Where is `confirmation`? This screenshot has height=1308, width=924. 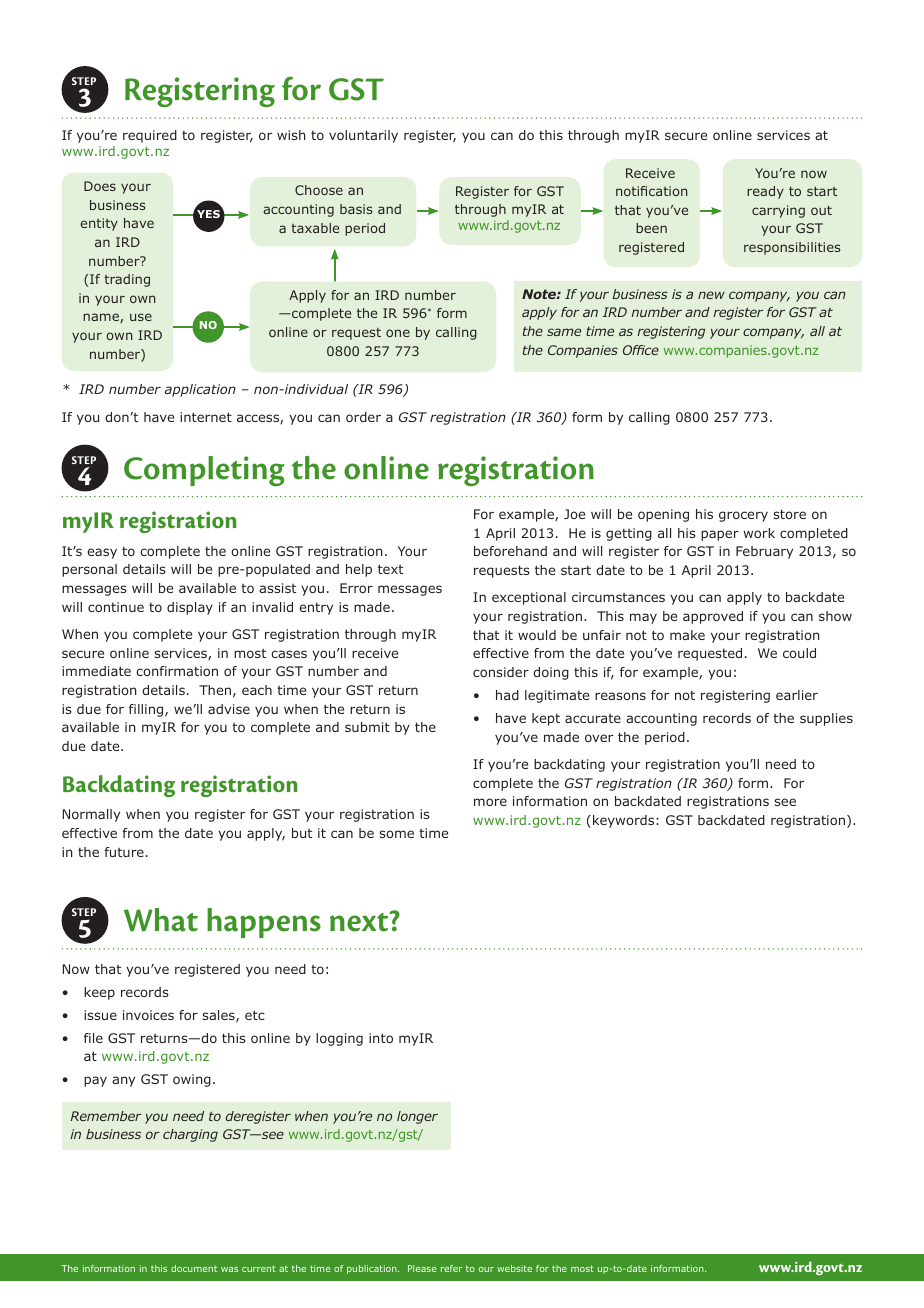 confirmation is located at coordinates (177, 671).
